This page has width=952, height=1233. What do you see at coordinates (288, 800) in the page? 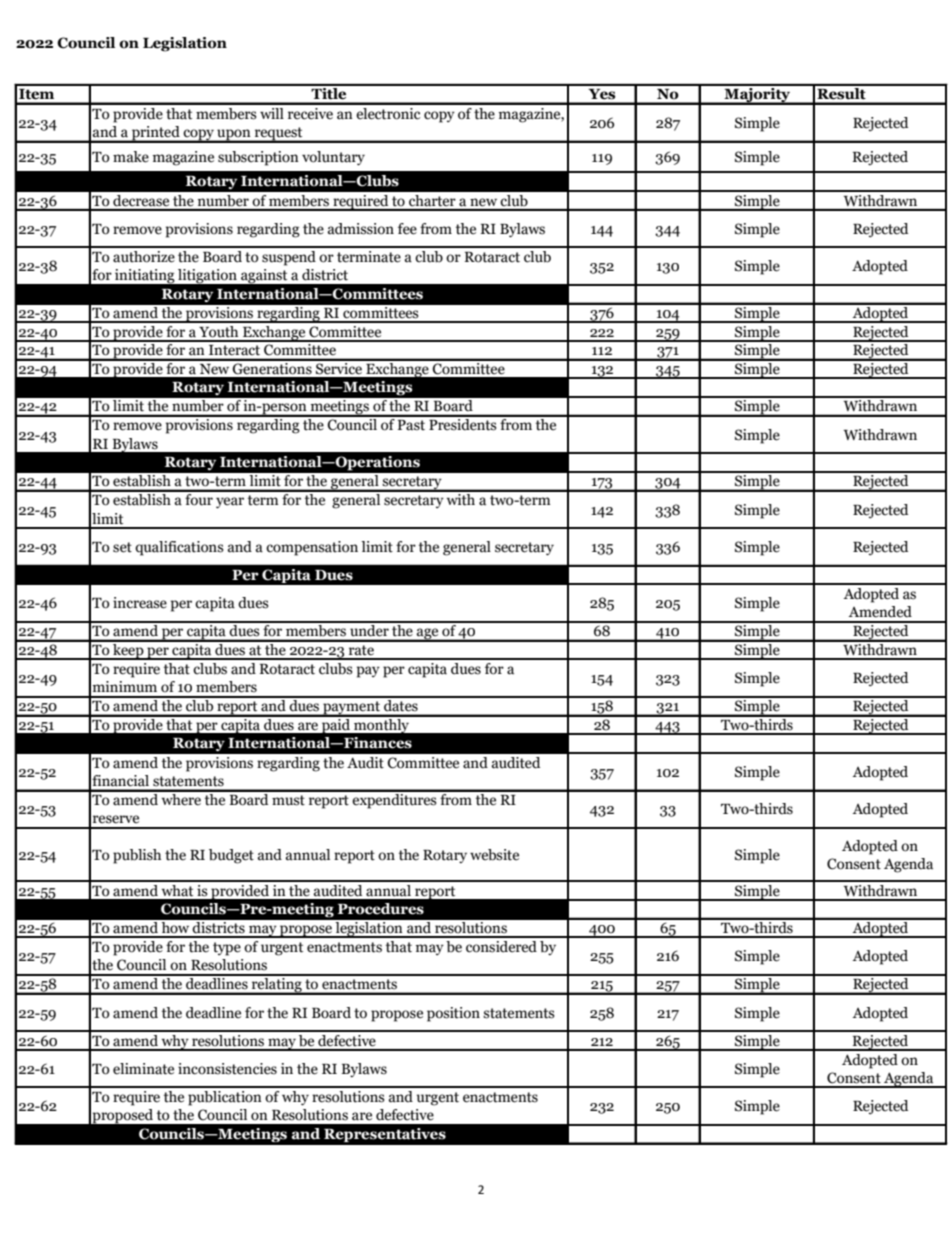
I see `must` at bounding box center [288, 800].
